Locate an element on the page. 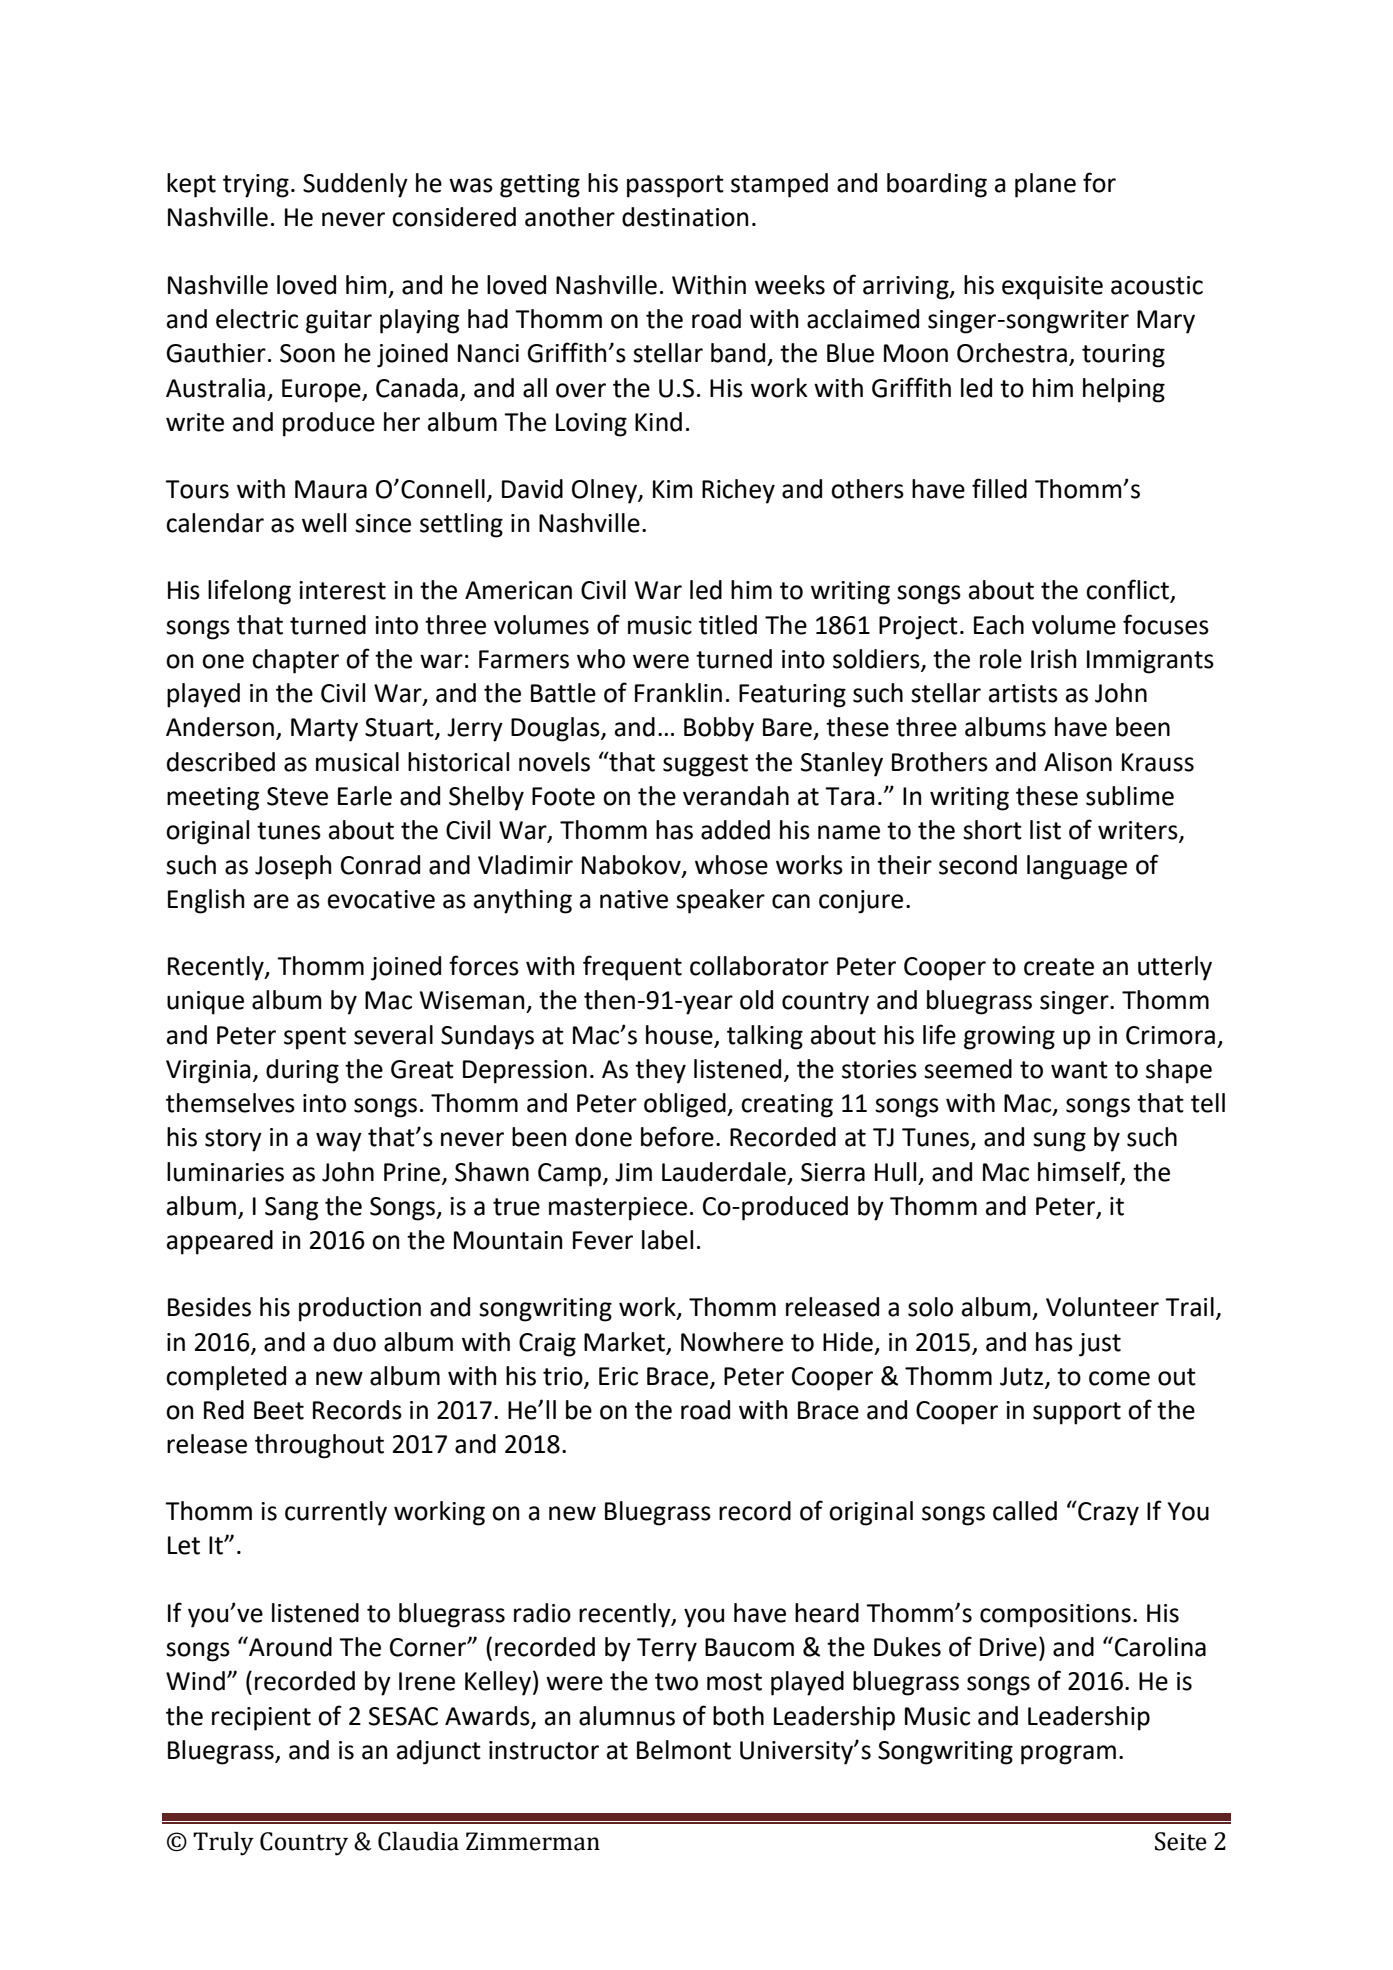 The image size is (1393, 1970). plane is located at coordinates (1045, 185).
